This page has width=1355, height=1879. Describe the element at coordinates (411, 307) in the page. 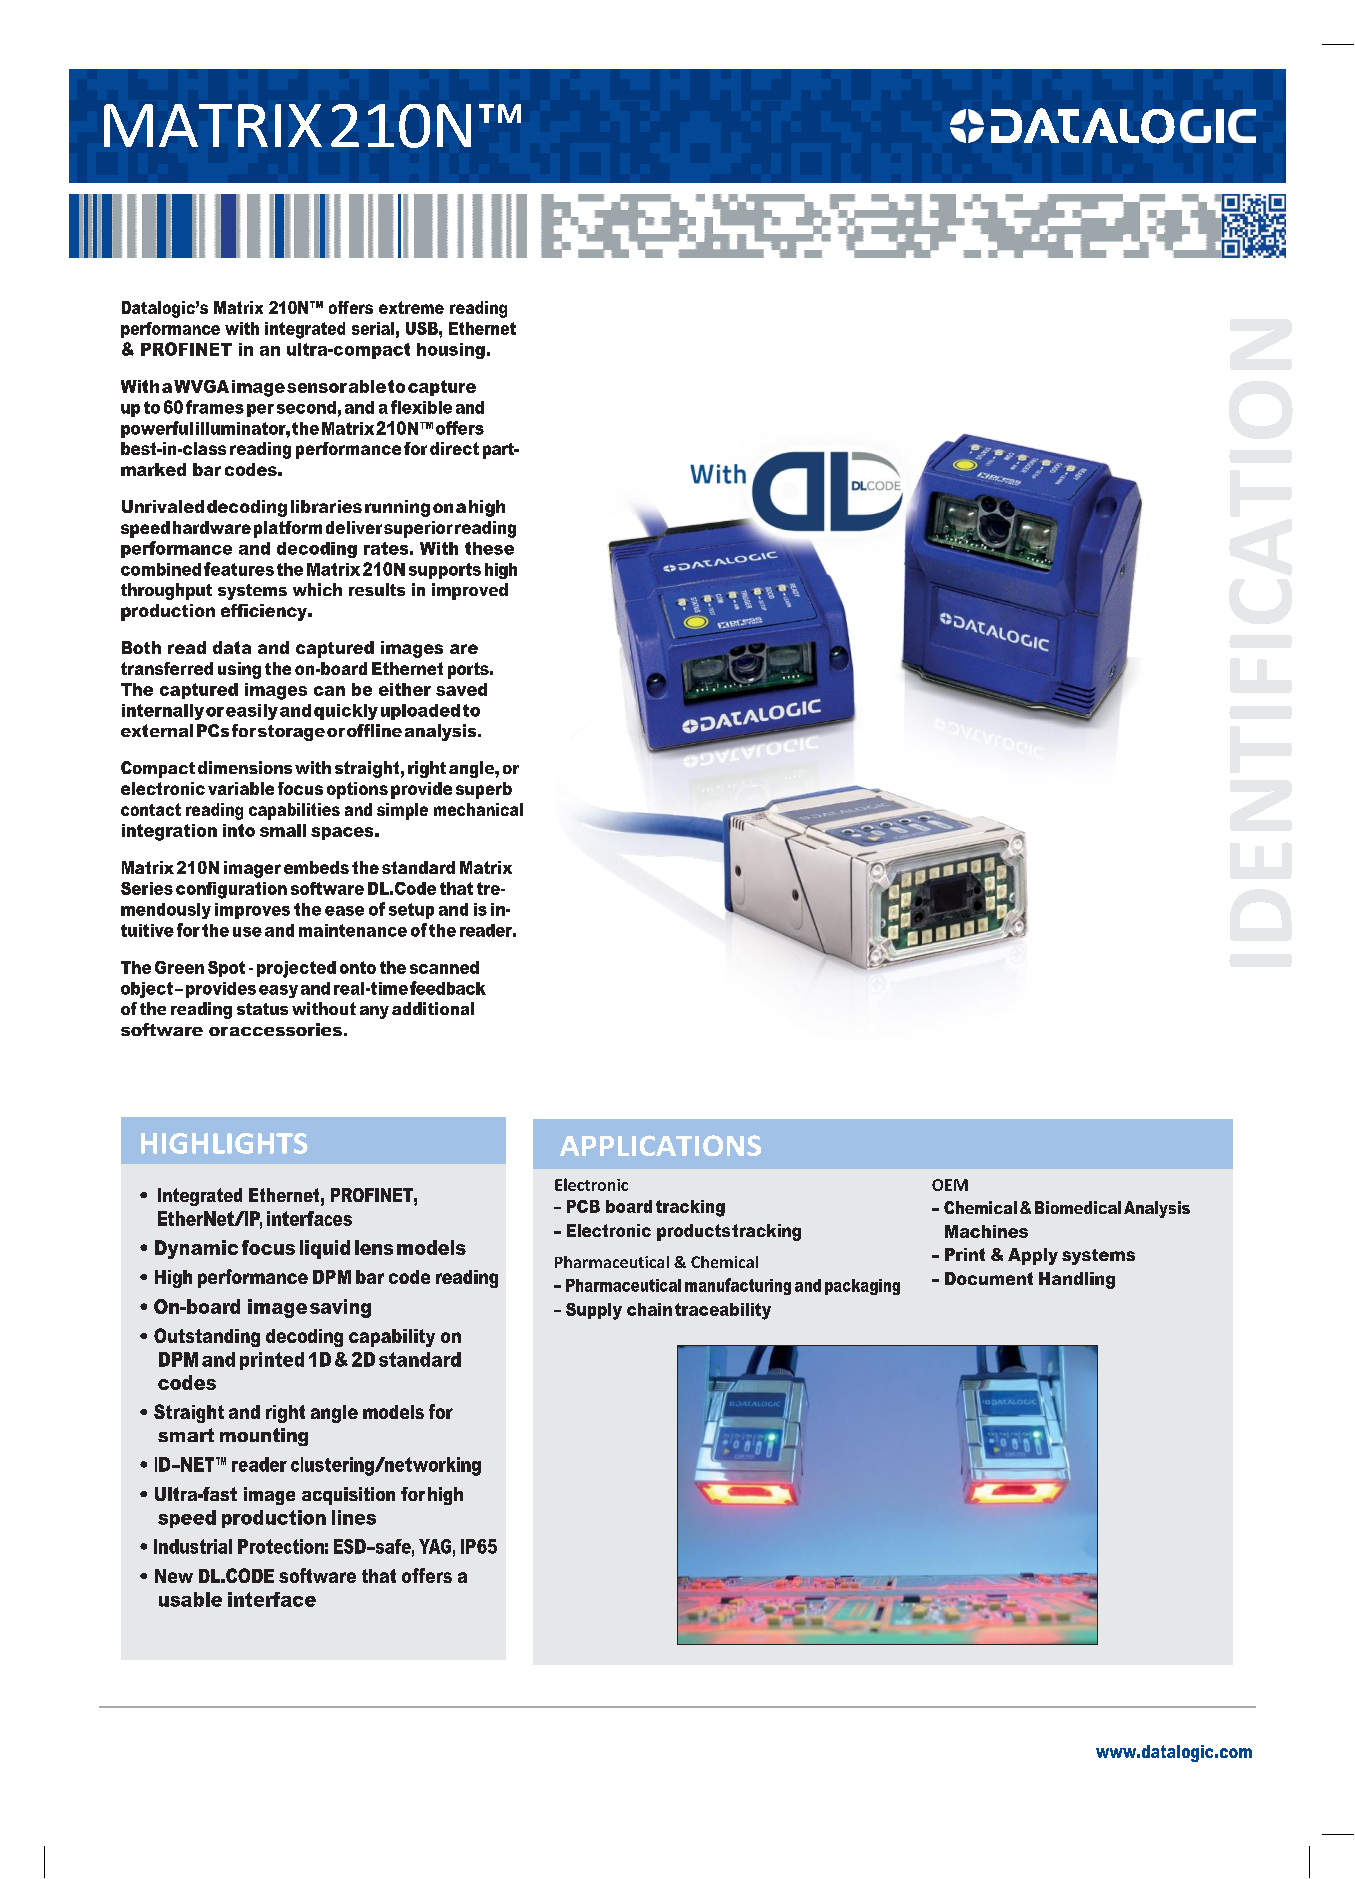

I see `extreme` at that location.
